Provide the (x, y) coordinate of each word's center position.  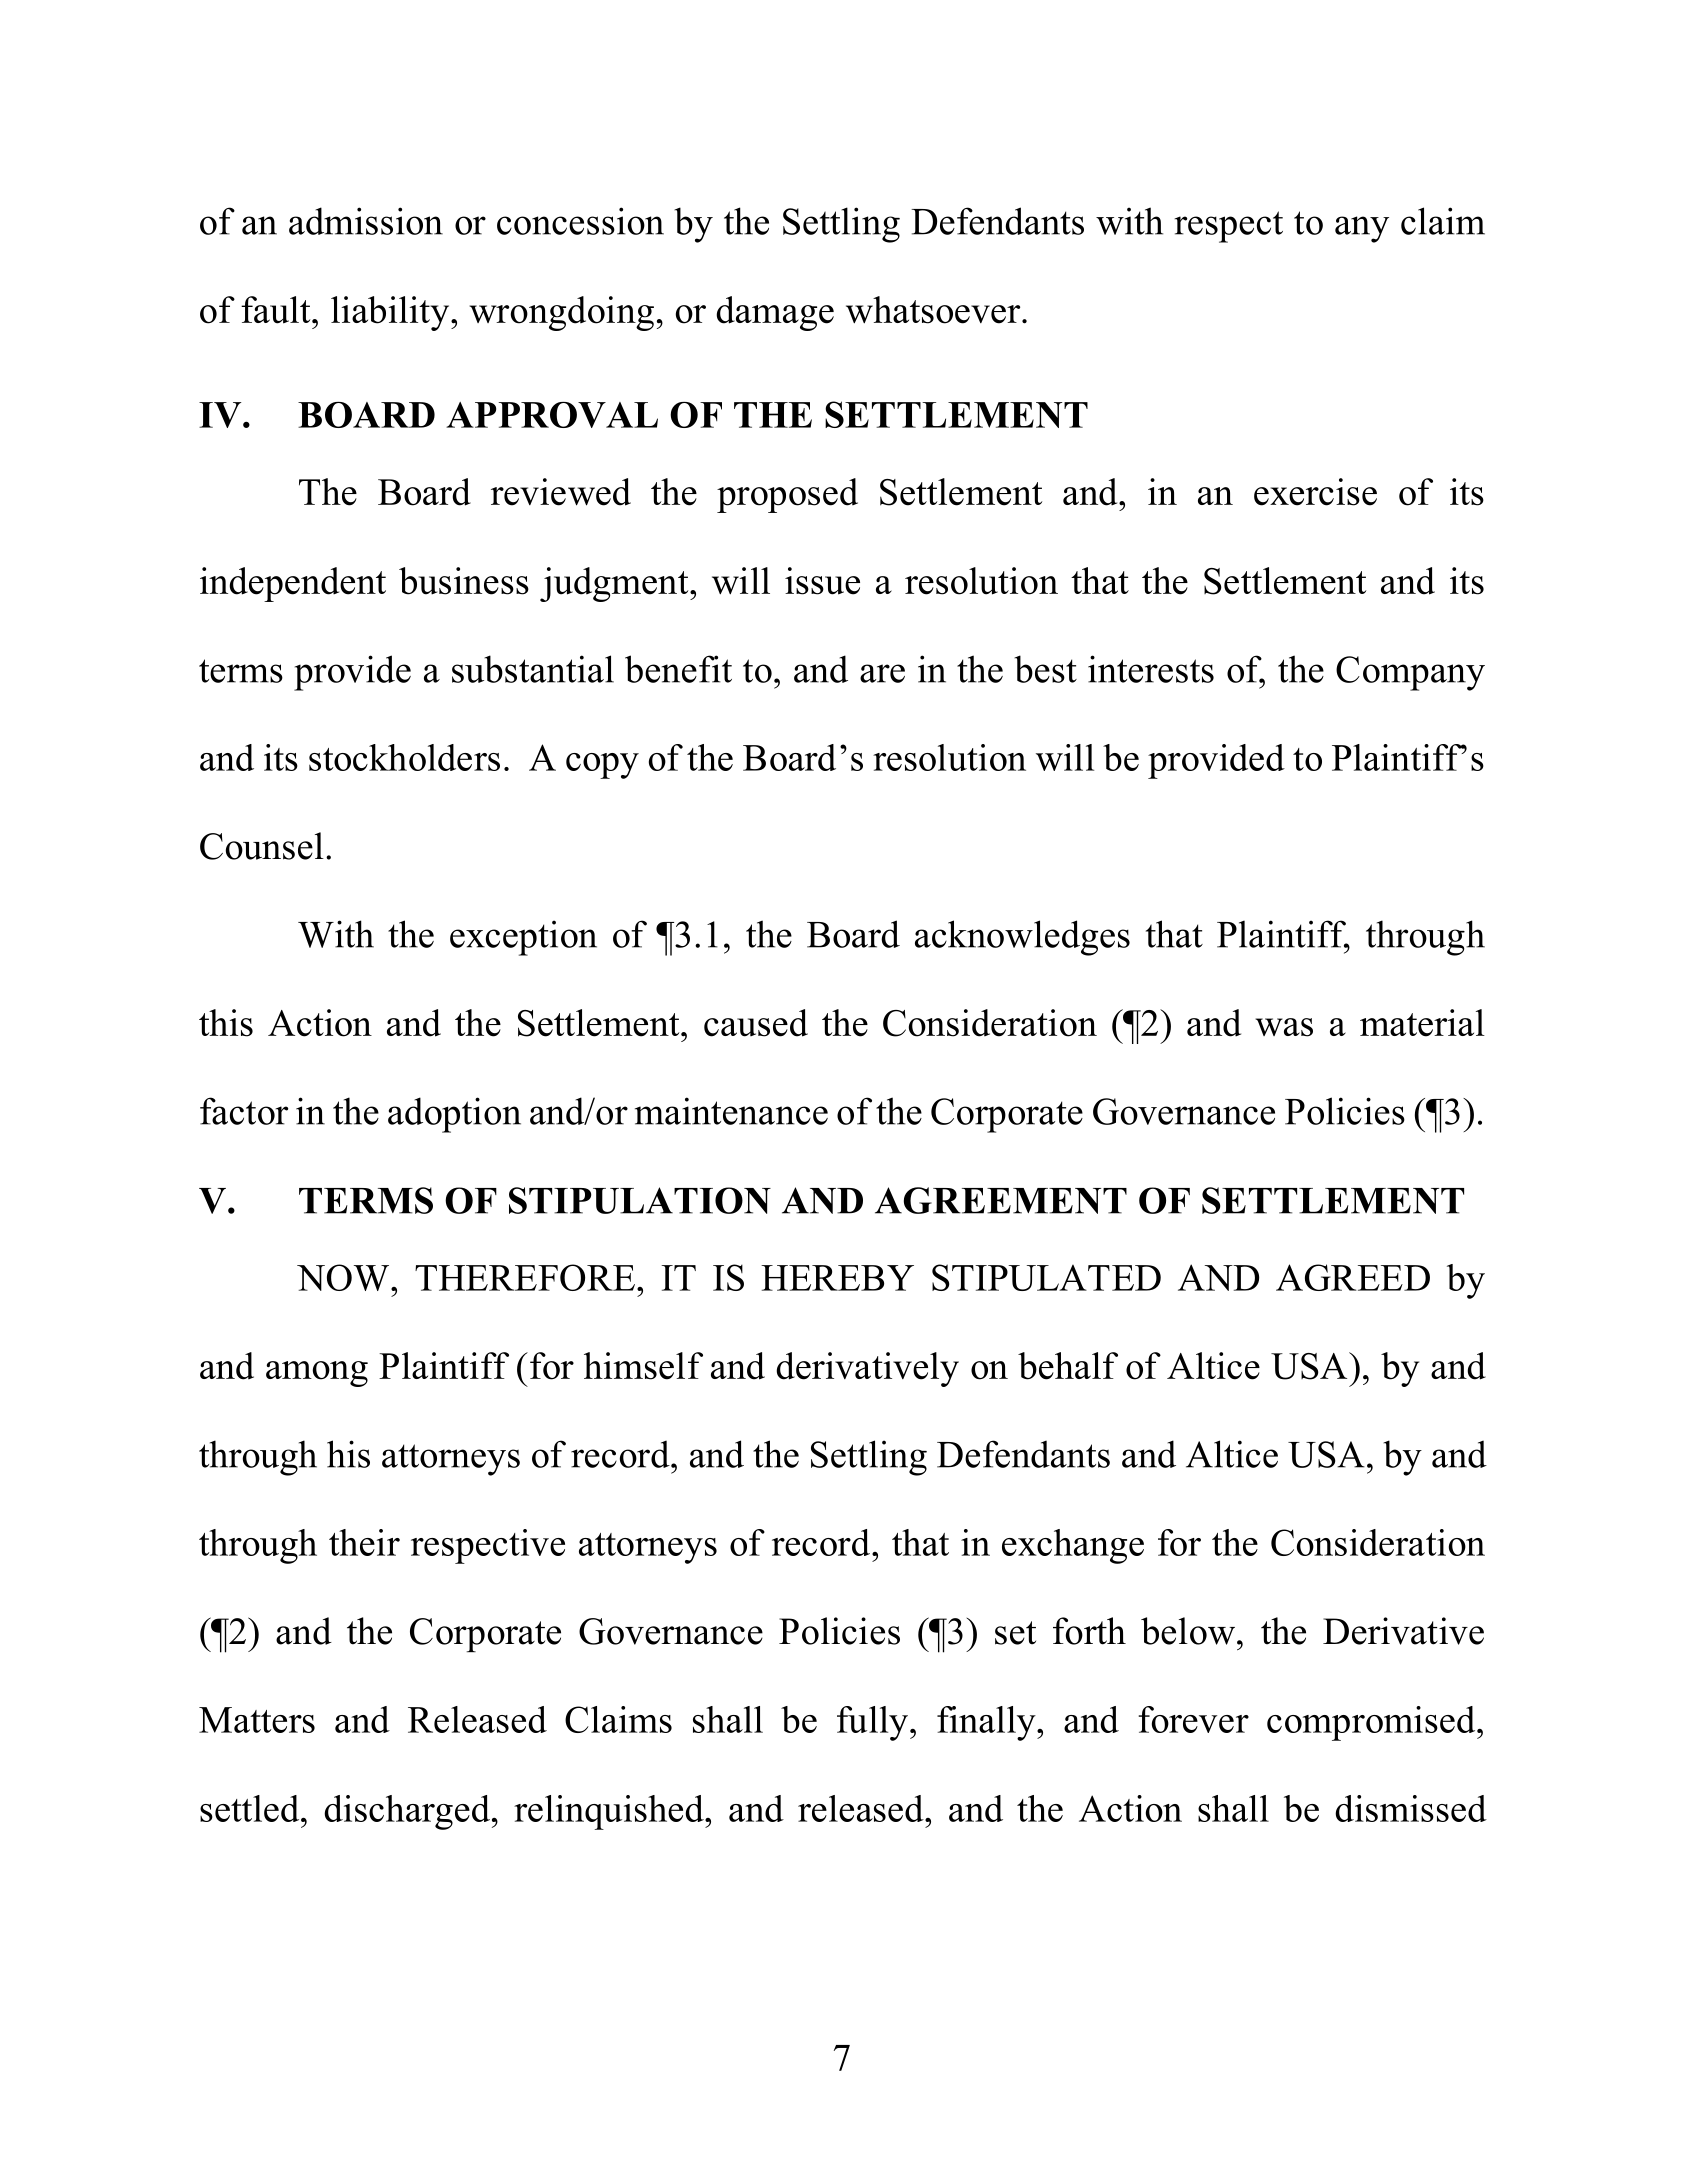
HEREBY (837, 1278)
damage (775, 313)
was (1284, 1027)
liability (391, 313)
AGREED (1353, 1277)
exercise (1315, 492)
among (317, 1374)
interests (1151, 669)
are (882, 673)
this (226, 1023)
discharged (407, 1812)
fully (872, 1723)
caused (756, 1023)
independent (293, 584)
